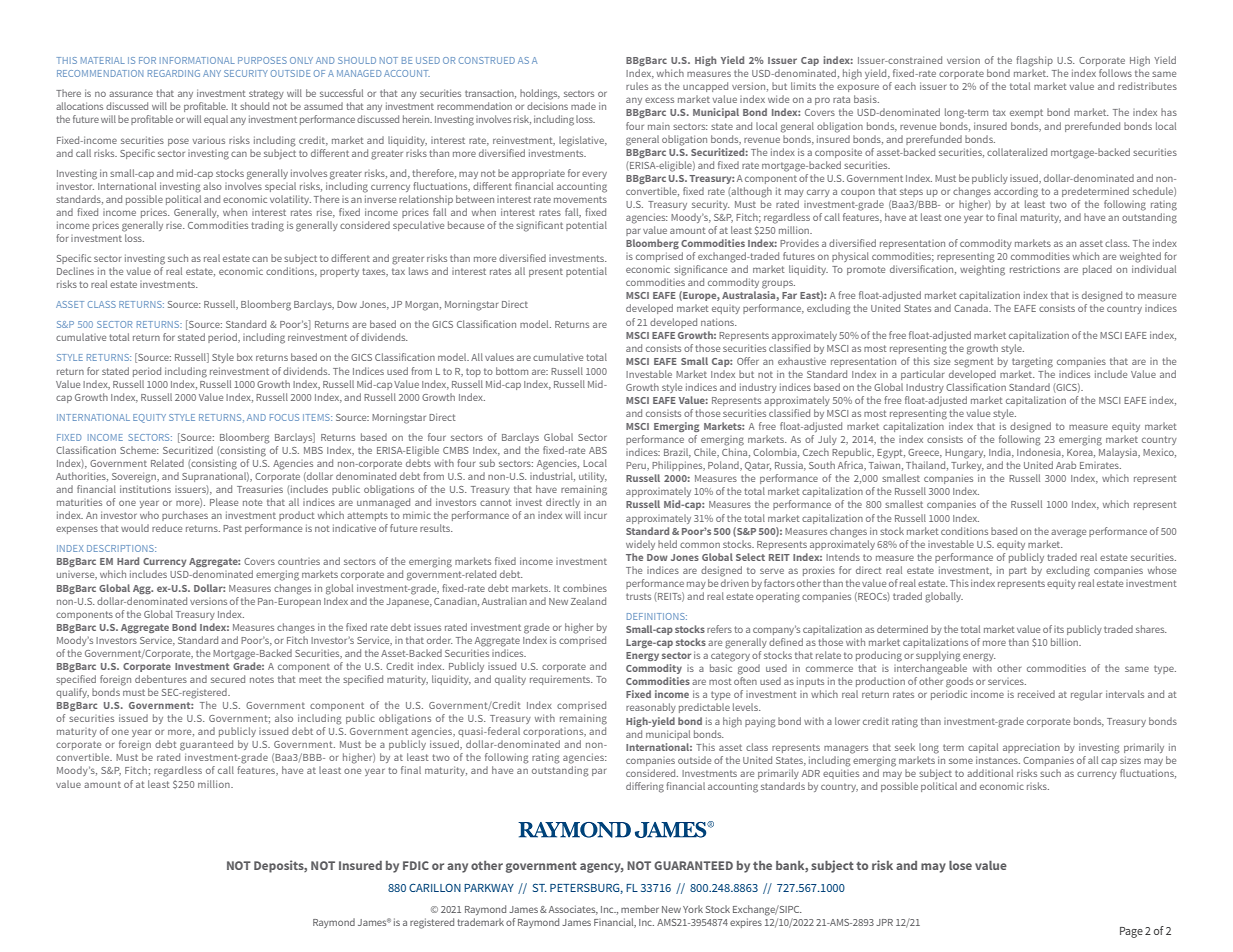  Describe the element at coordinates (637, 86) in the screenshot. I see `rules` at that location.
